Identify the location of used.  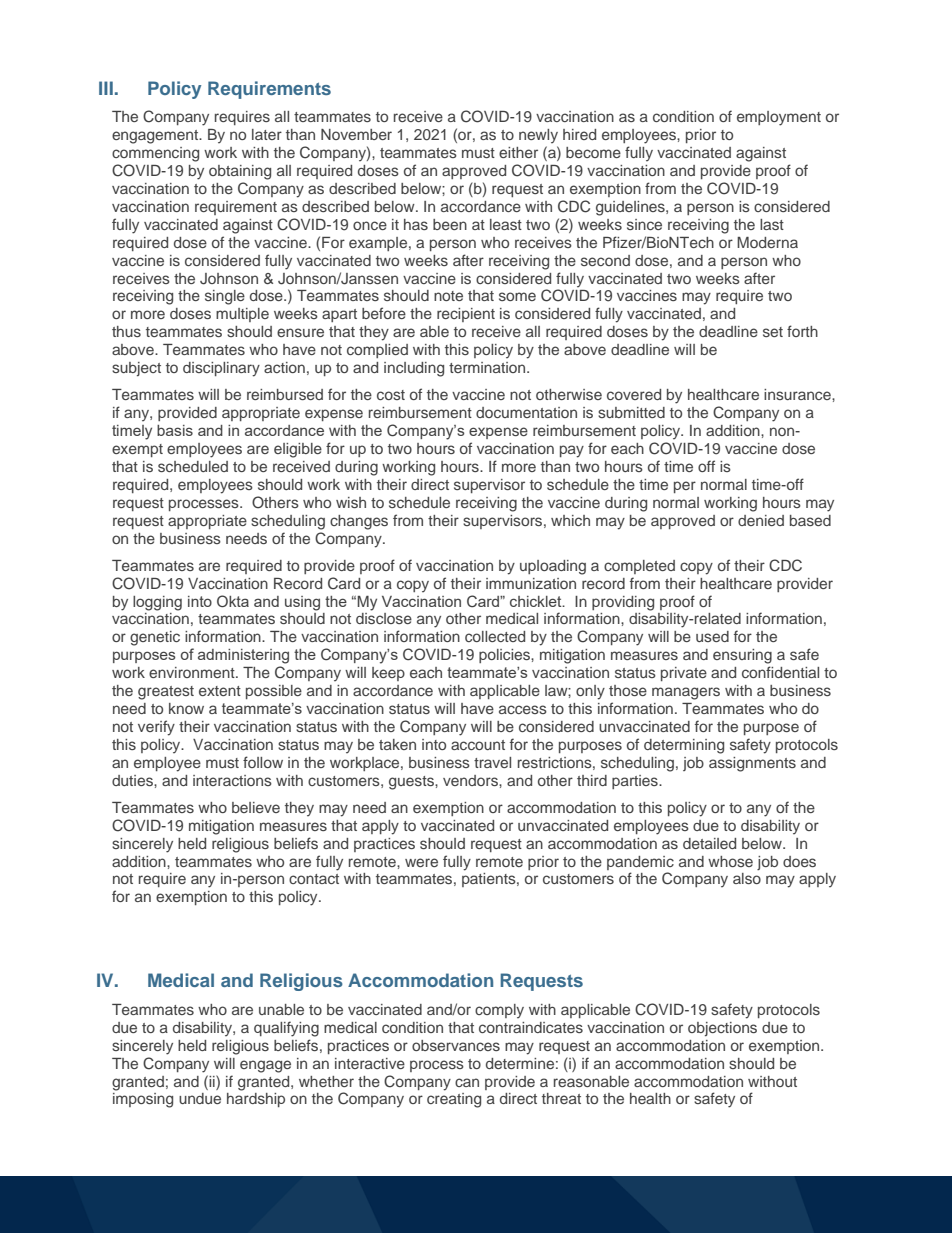
(712, 636).
